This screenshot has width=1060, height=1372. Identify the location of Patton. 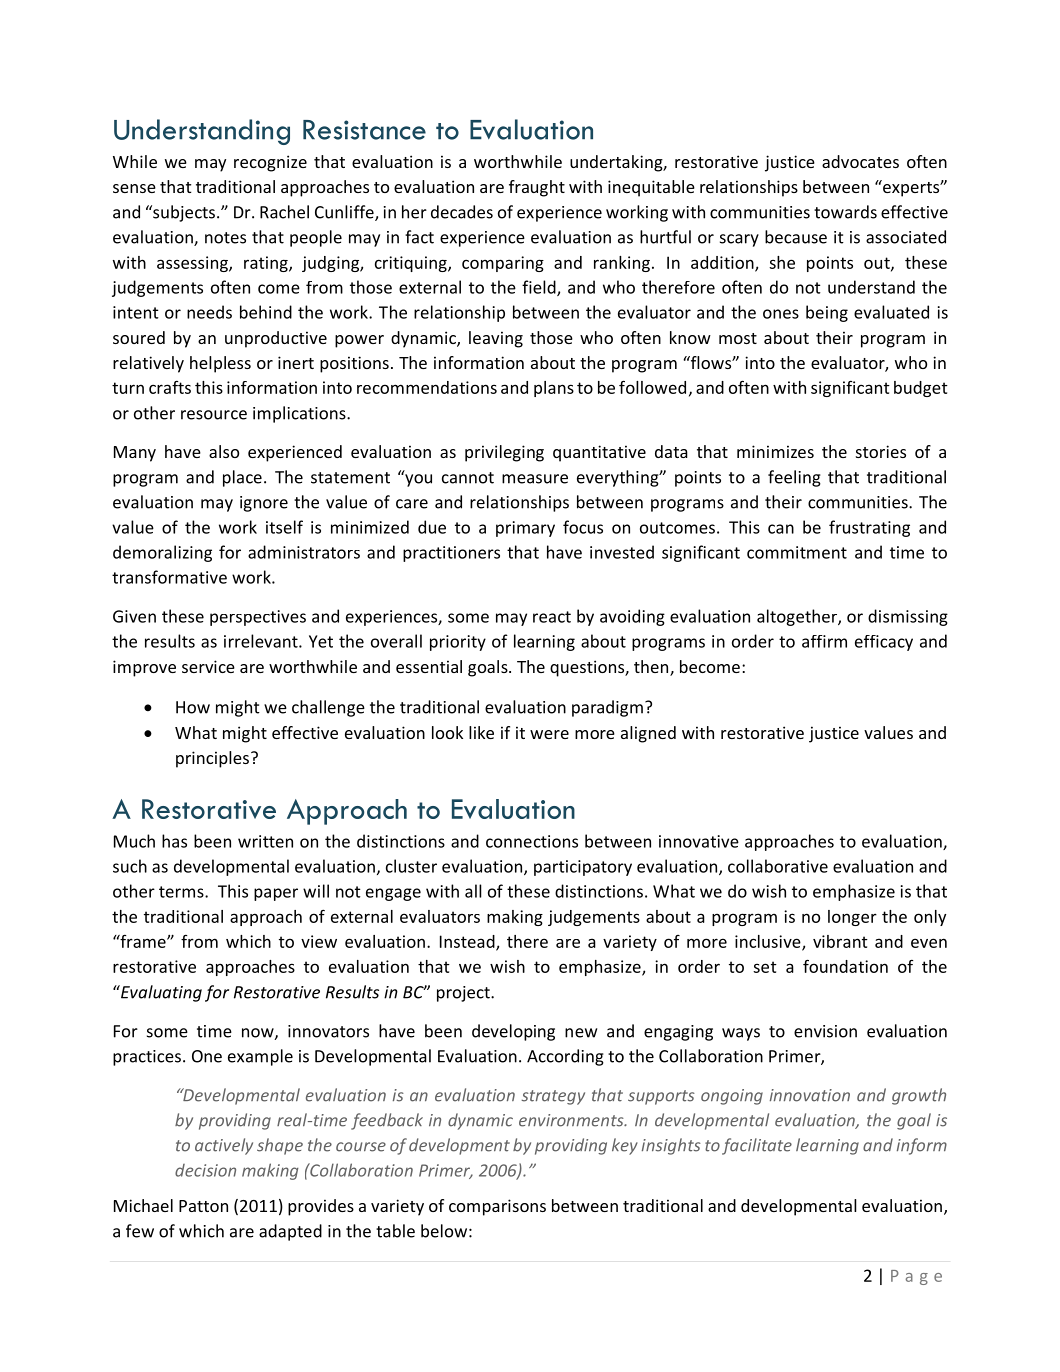
(203, 1206).
